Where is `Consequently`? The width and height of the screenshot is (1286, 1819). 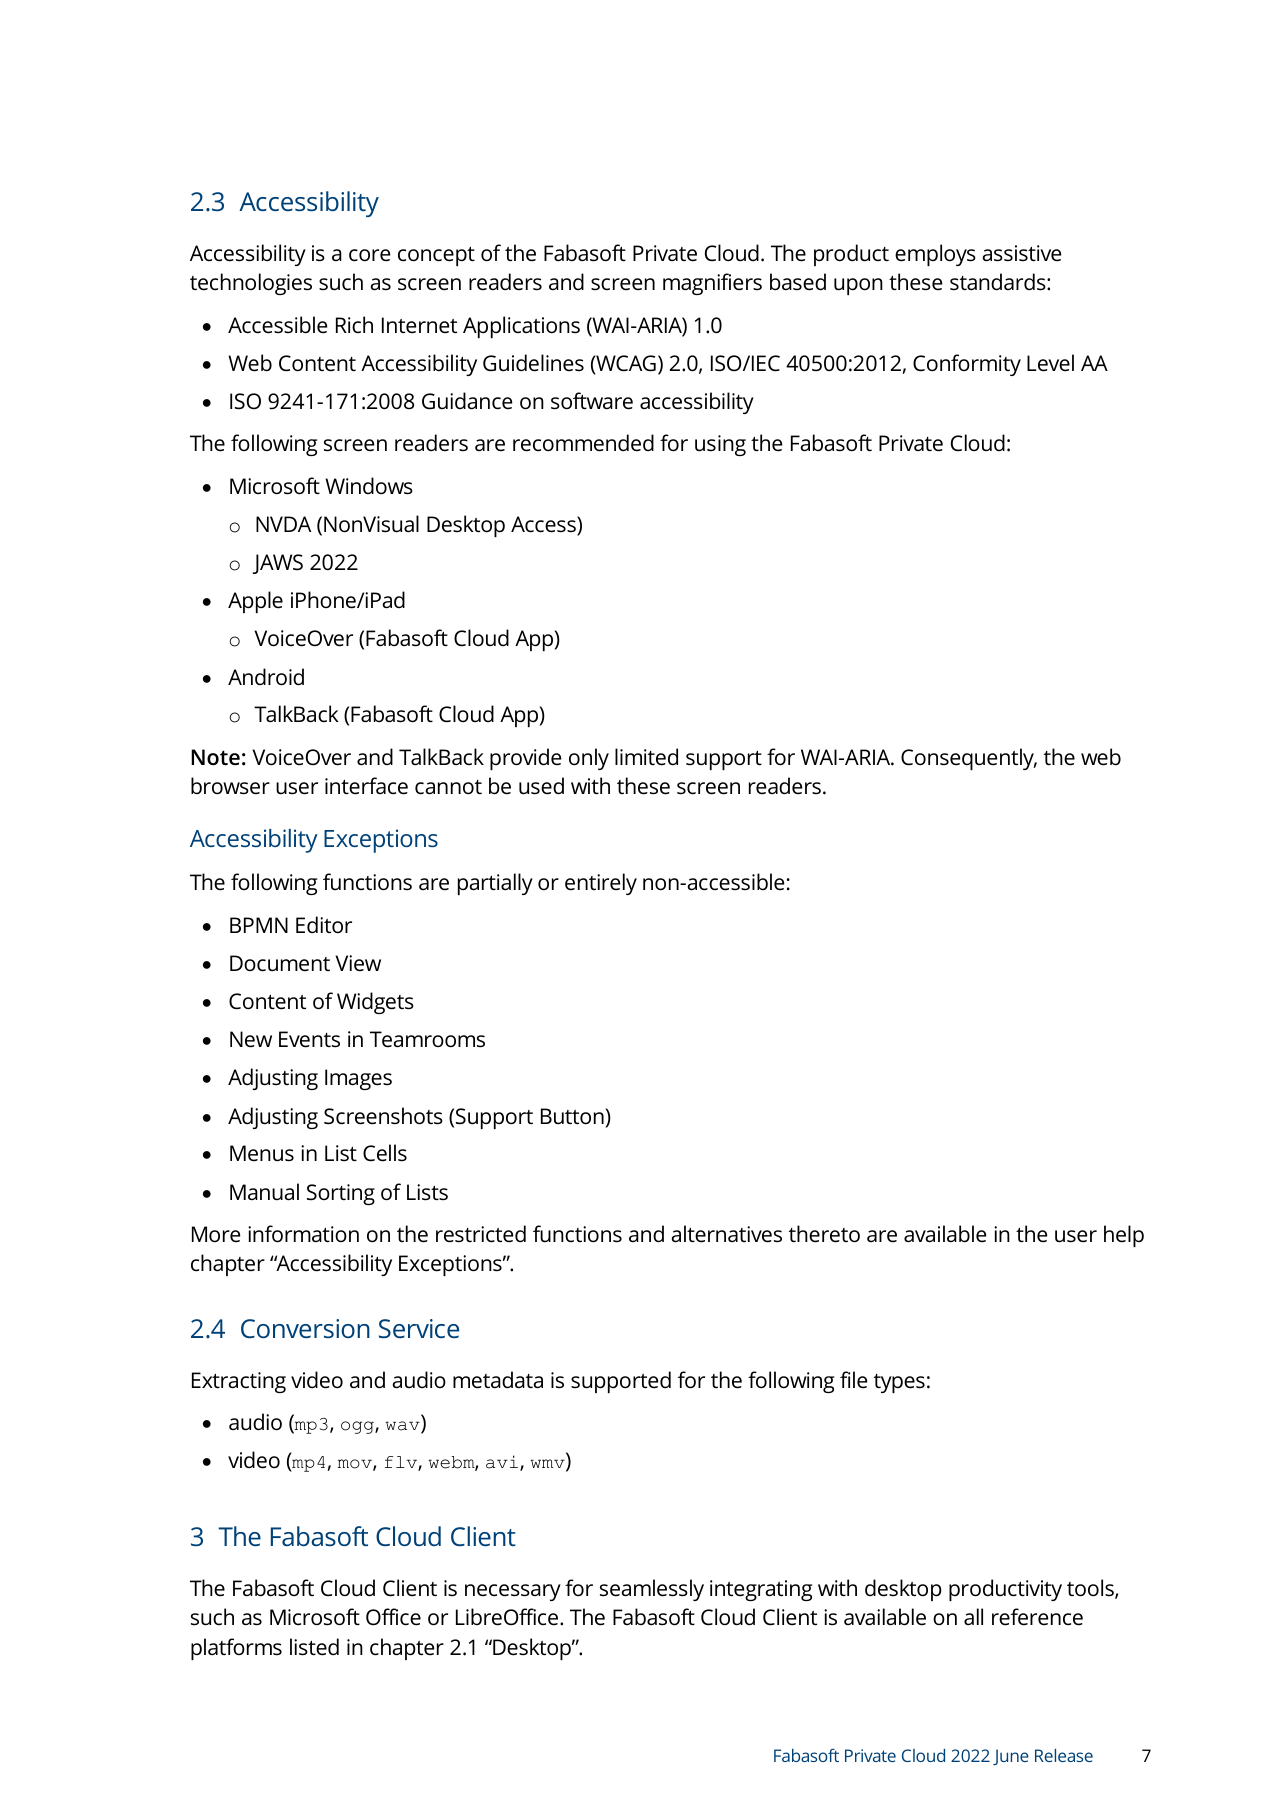
Consequently is located at coordinates (969, 759).
